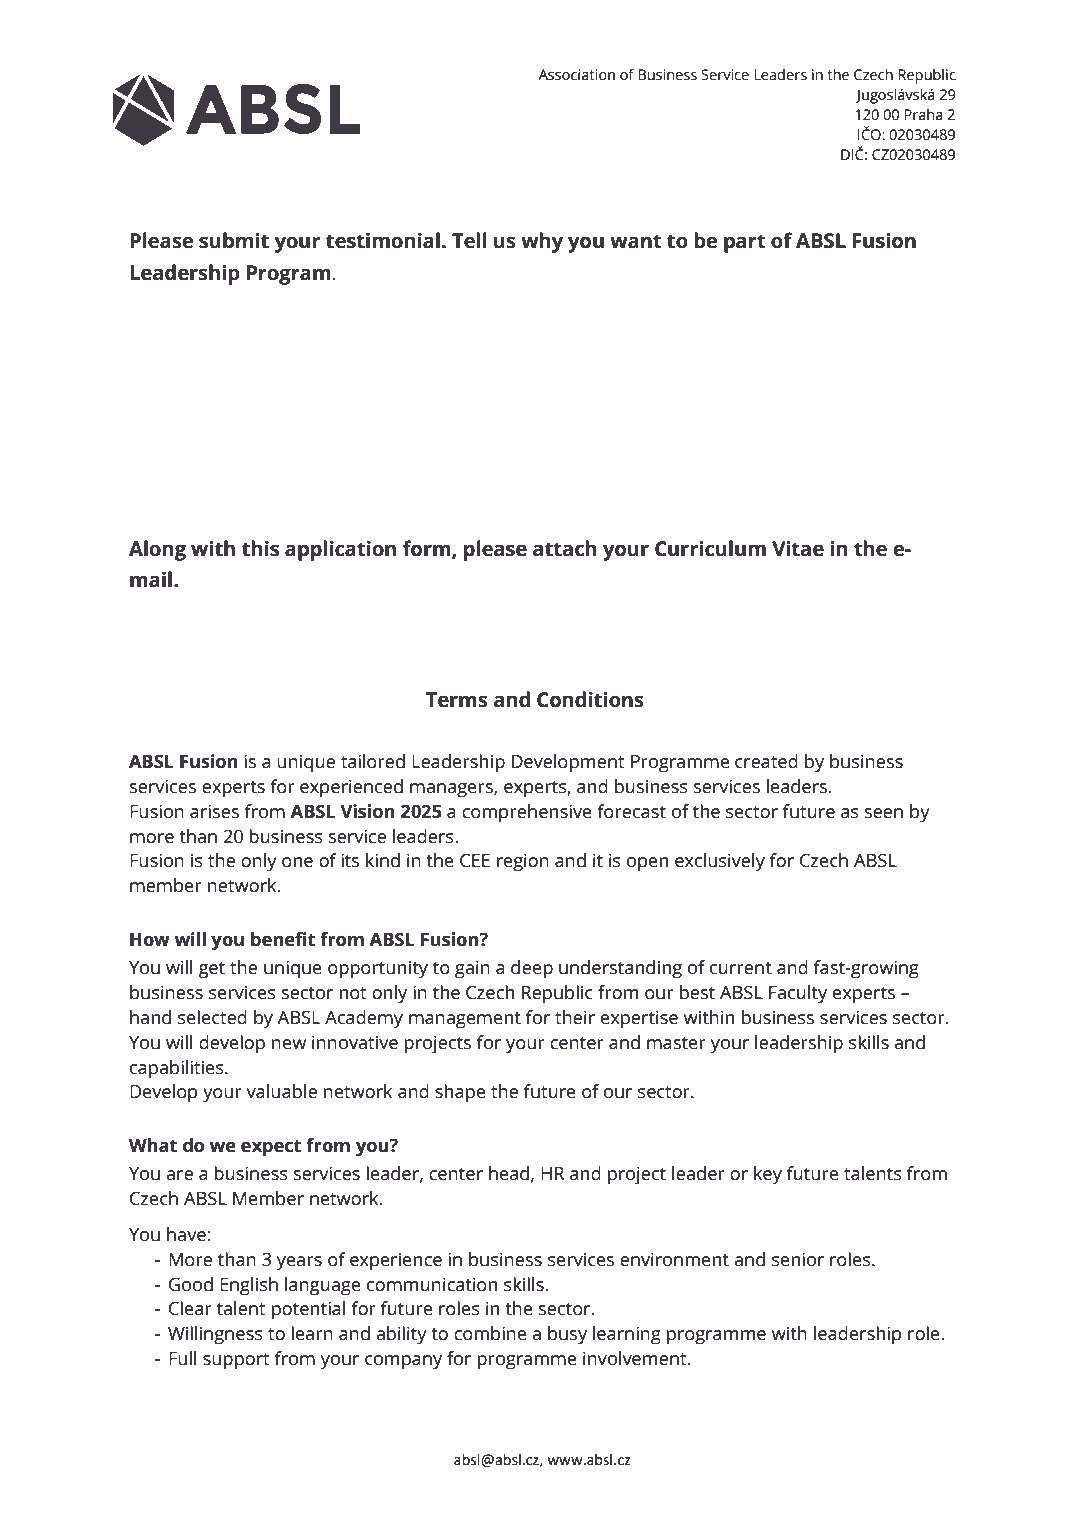  What do you see at coordinates (281, 1091) in the image?
I see `valuable` at bounding box center [281, 1091].
